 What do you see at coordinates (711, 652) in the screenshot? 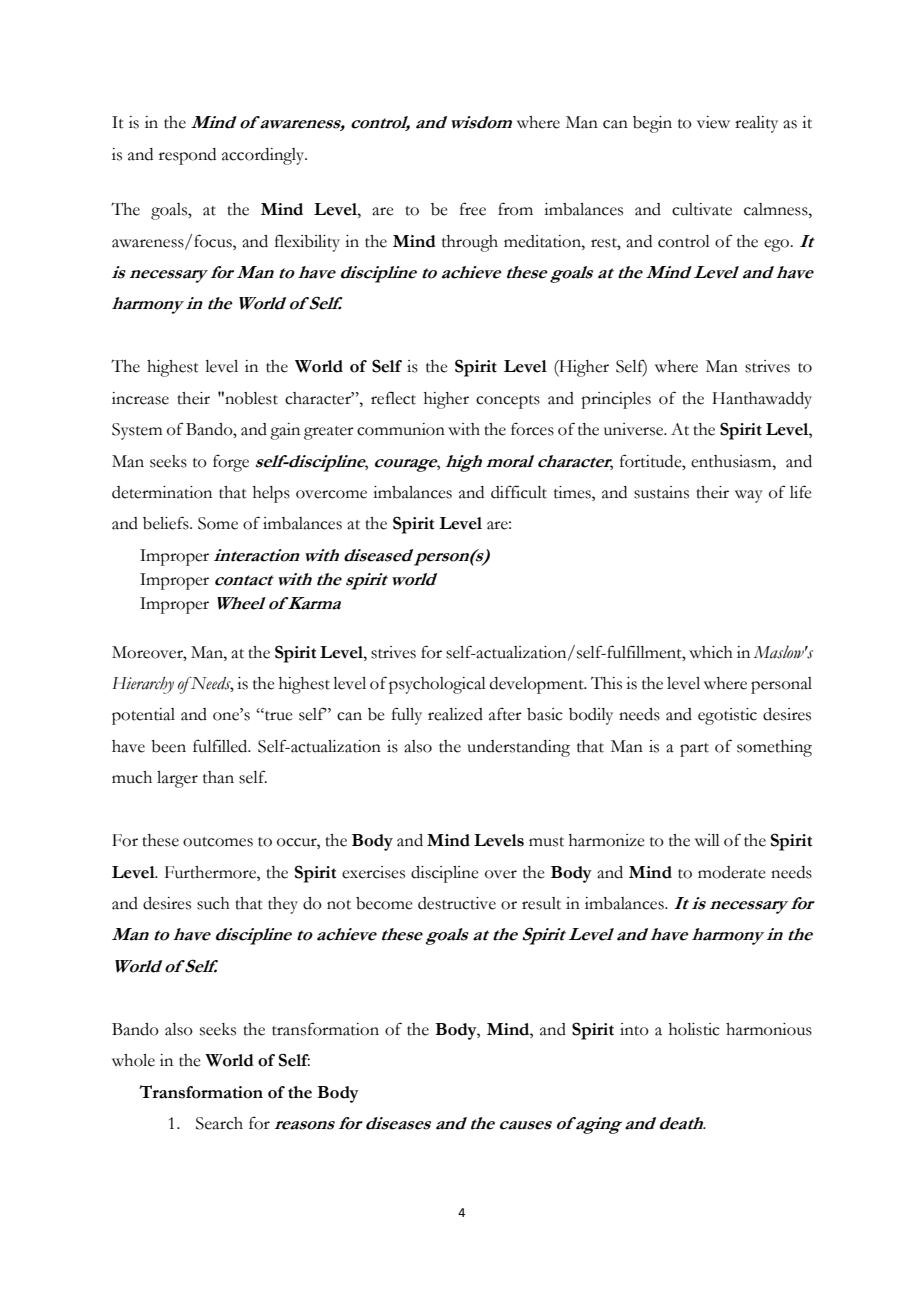
I see `which` at bounding box center [711, 652].
